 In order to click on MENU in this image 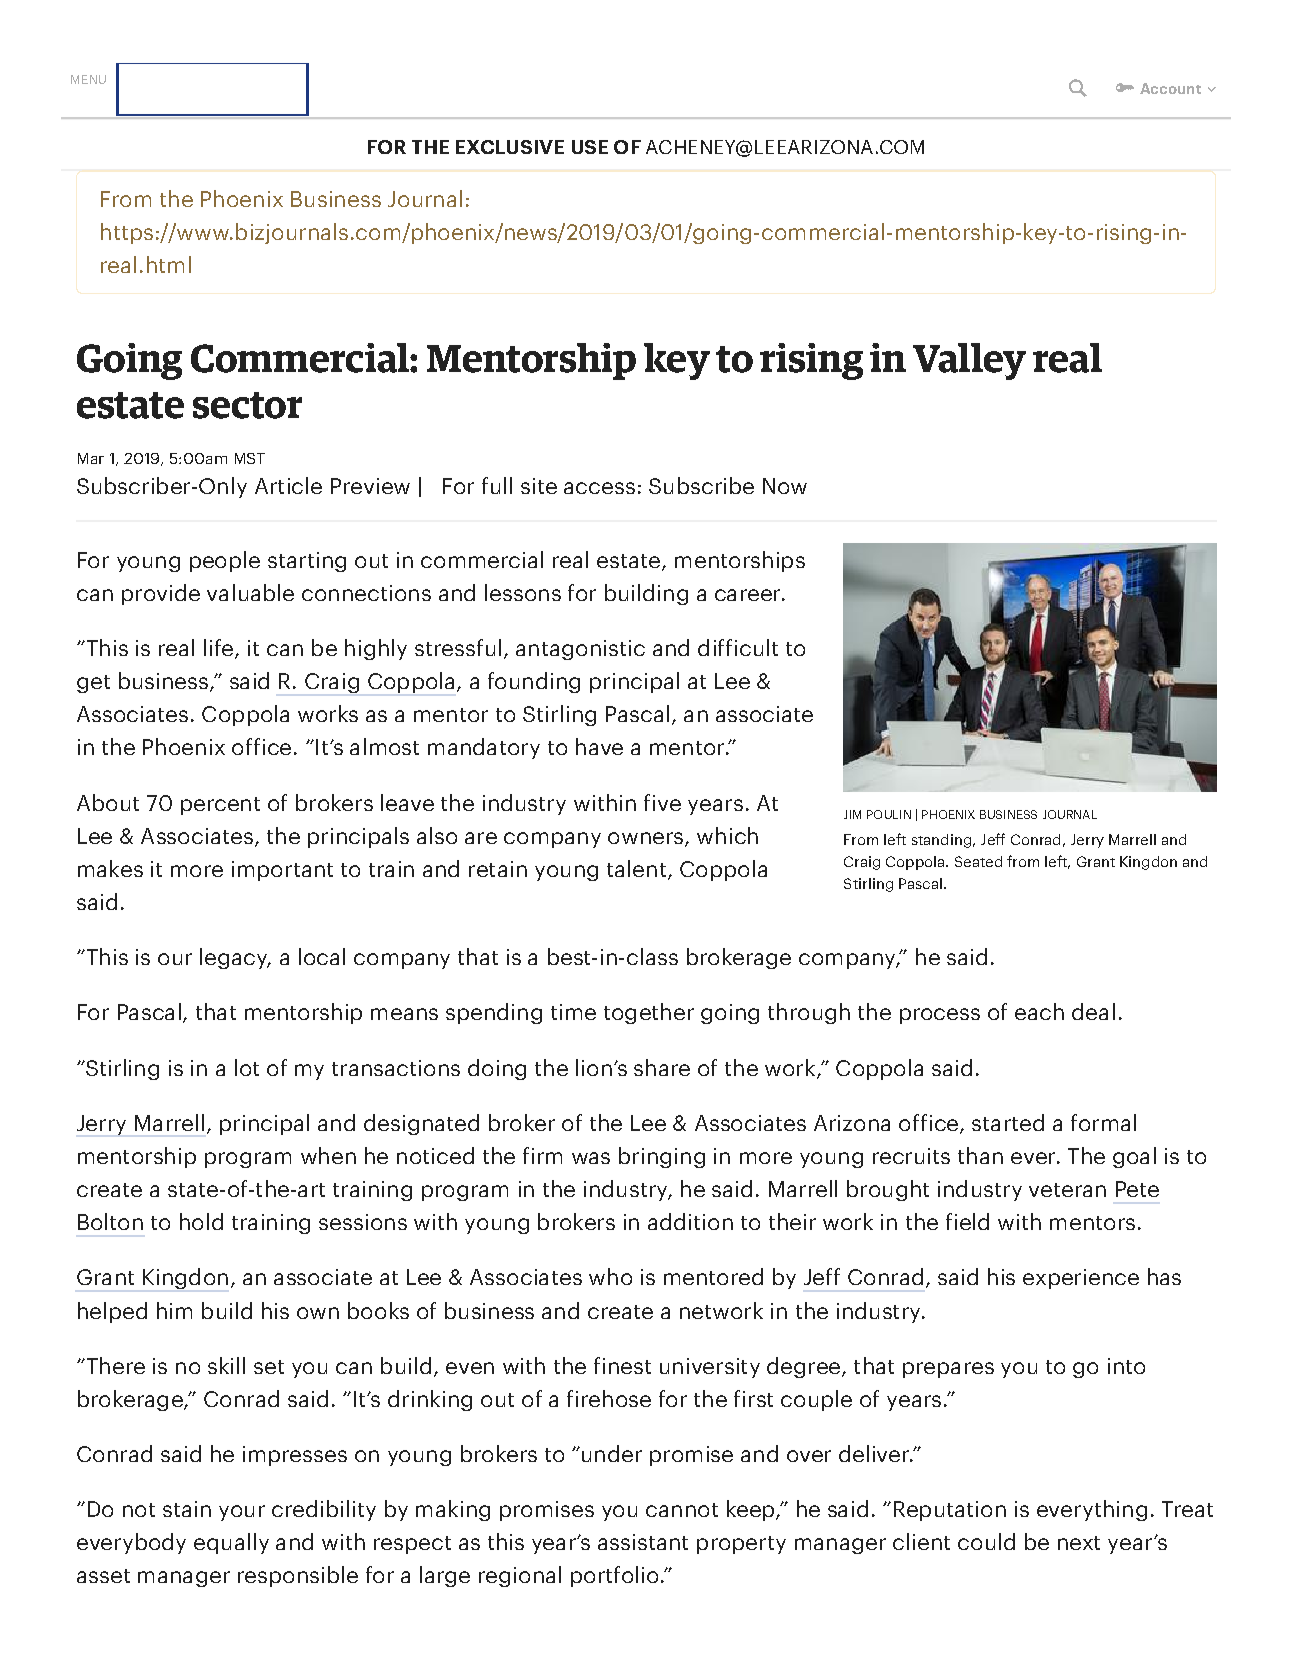, I will do `click(88, 79)`.
